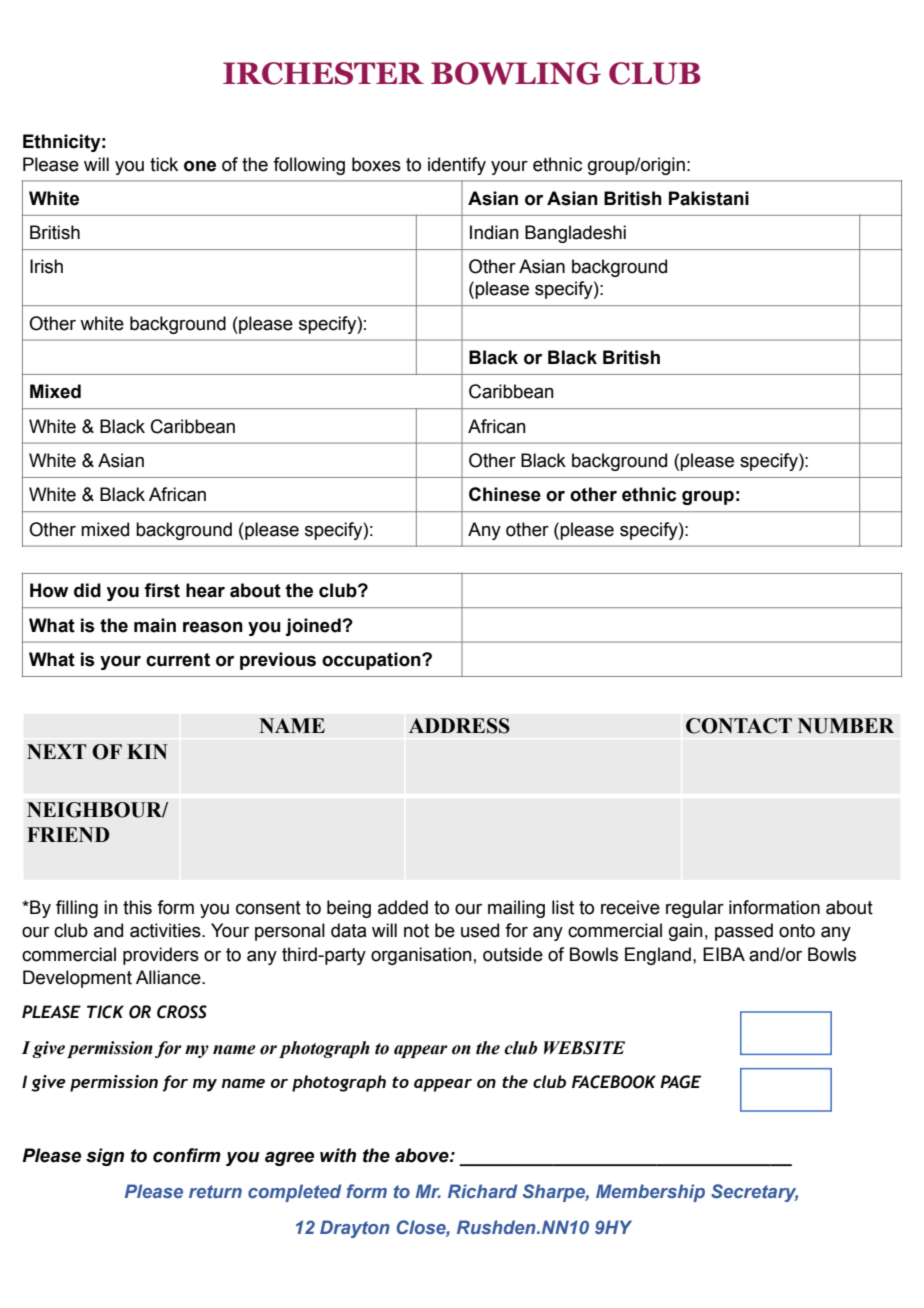  I want to click on Irish, so click(46, 266).
